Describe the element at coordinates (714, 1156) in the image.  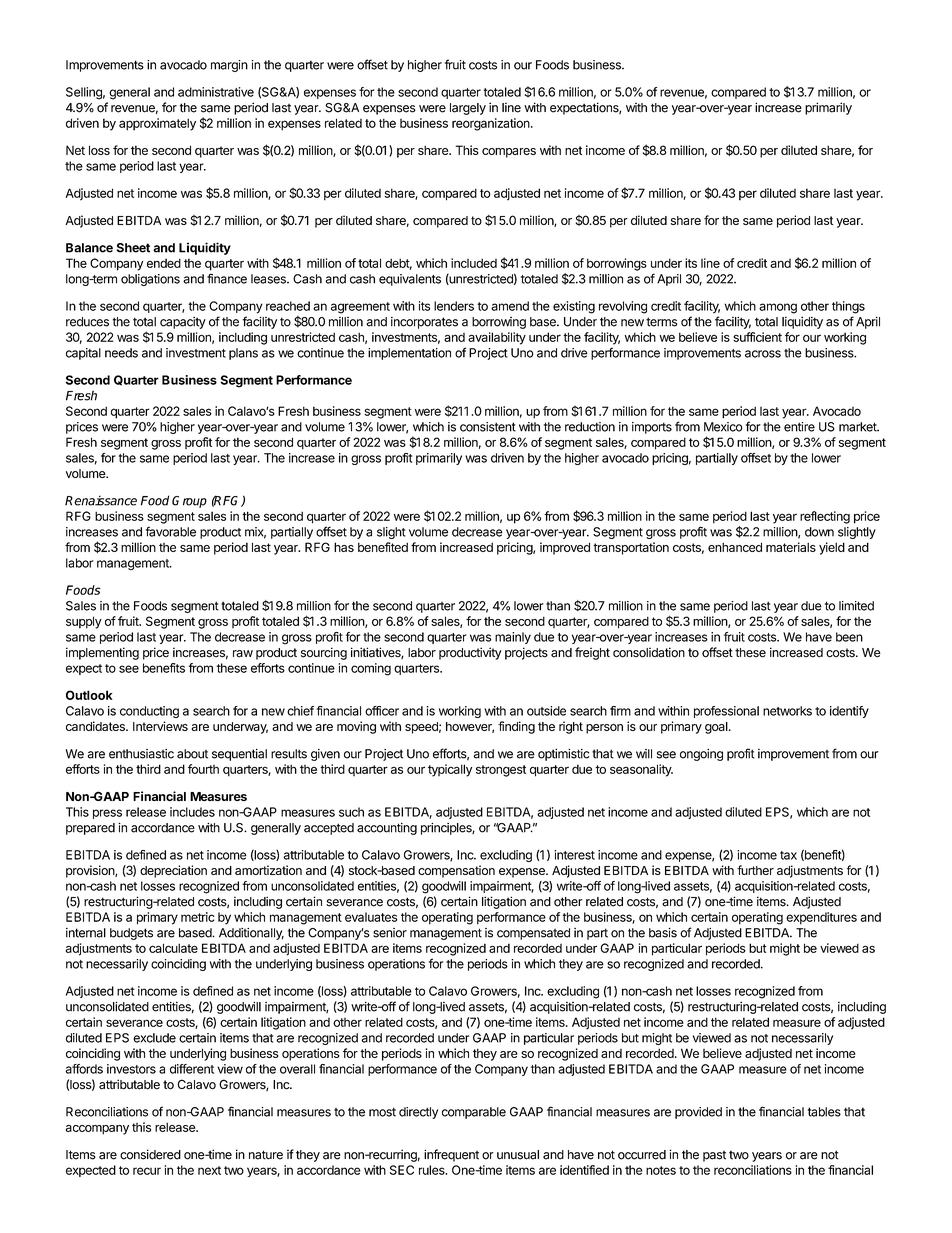
I see `past` at that location.
